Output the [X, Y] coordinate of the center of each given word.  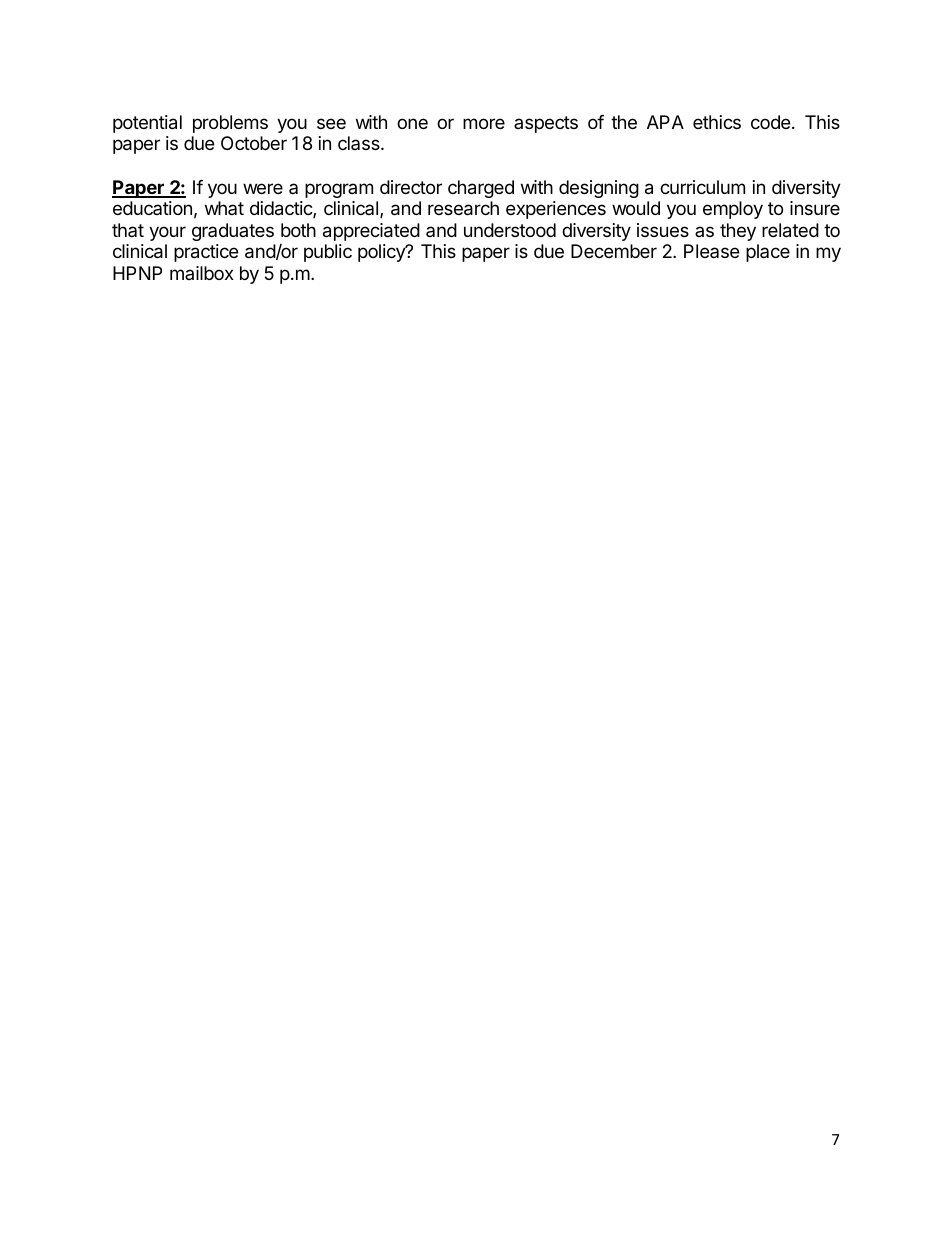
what [224, 208]
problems [230, 124]
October [254, 143]
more [484, 123]
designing [599, 189]
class [360, 143]
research [463, 208]
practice [206, 253]
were [263, 188]
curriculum [702, 187]
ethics [717, 122]
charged [481, 189]
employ [733, 210]
